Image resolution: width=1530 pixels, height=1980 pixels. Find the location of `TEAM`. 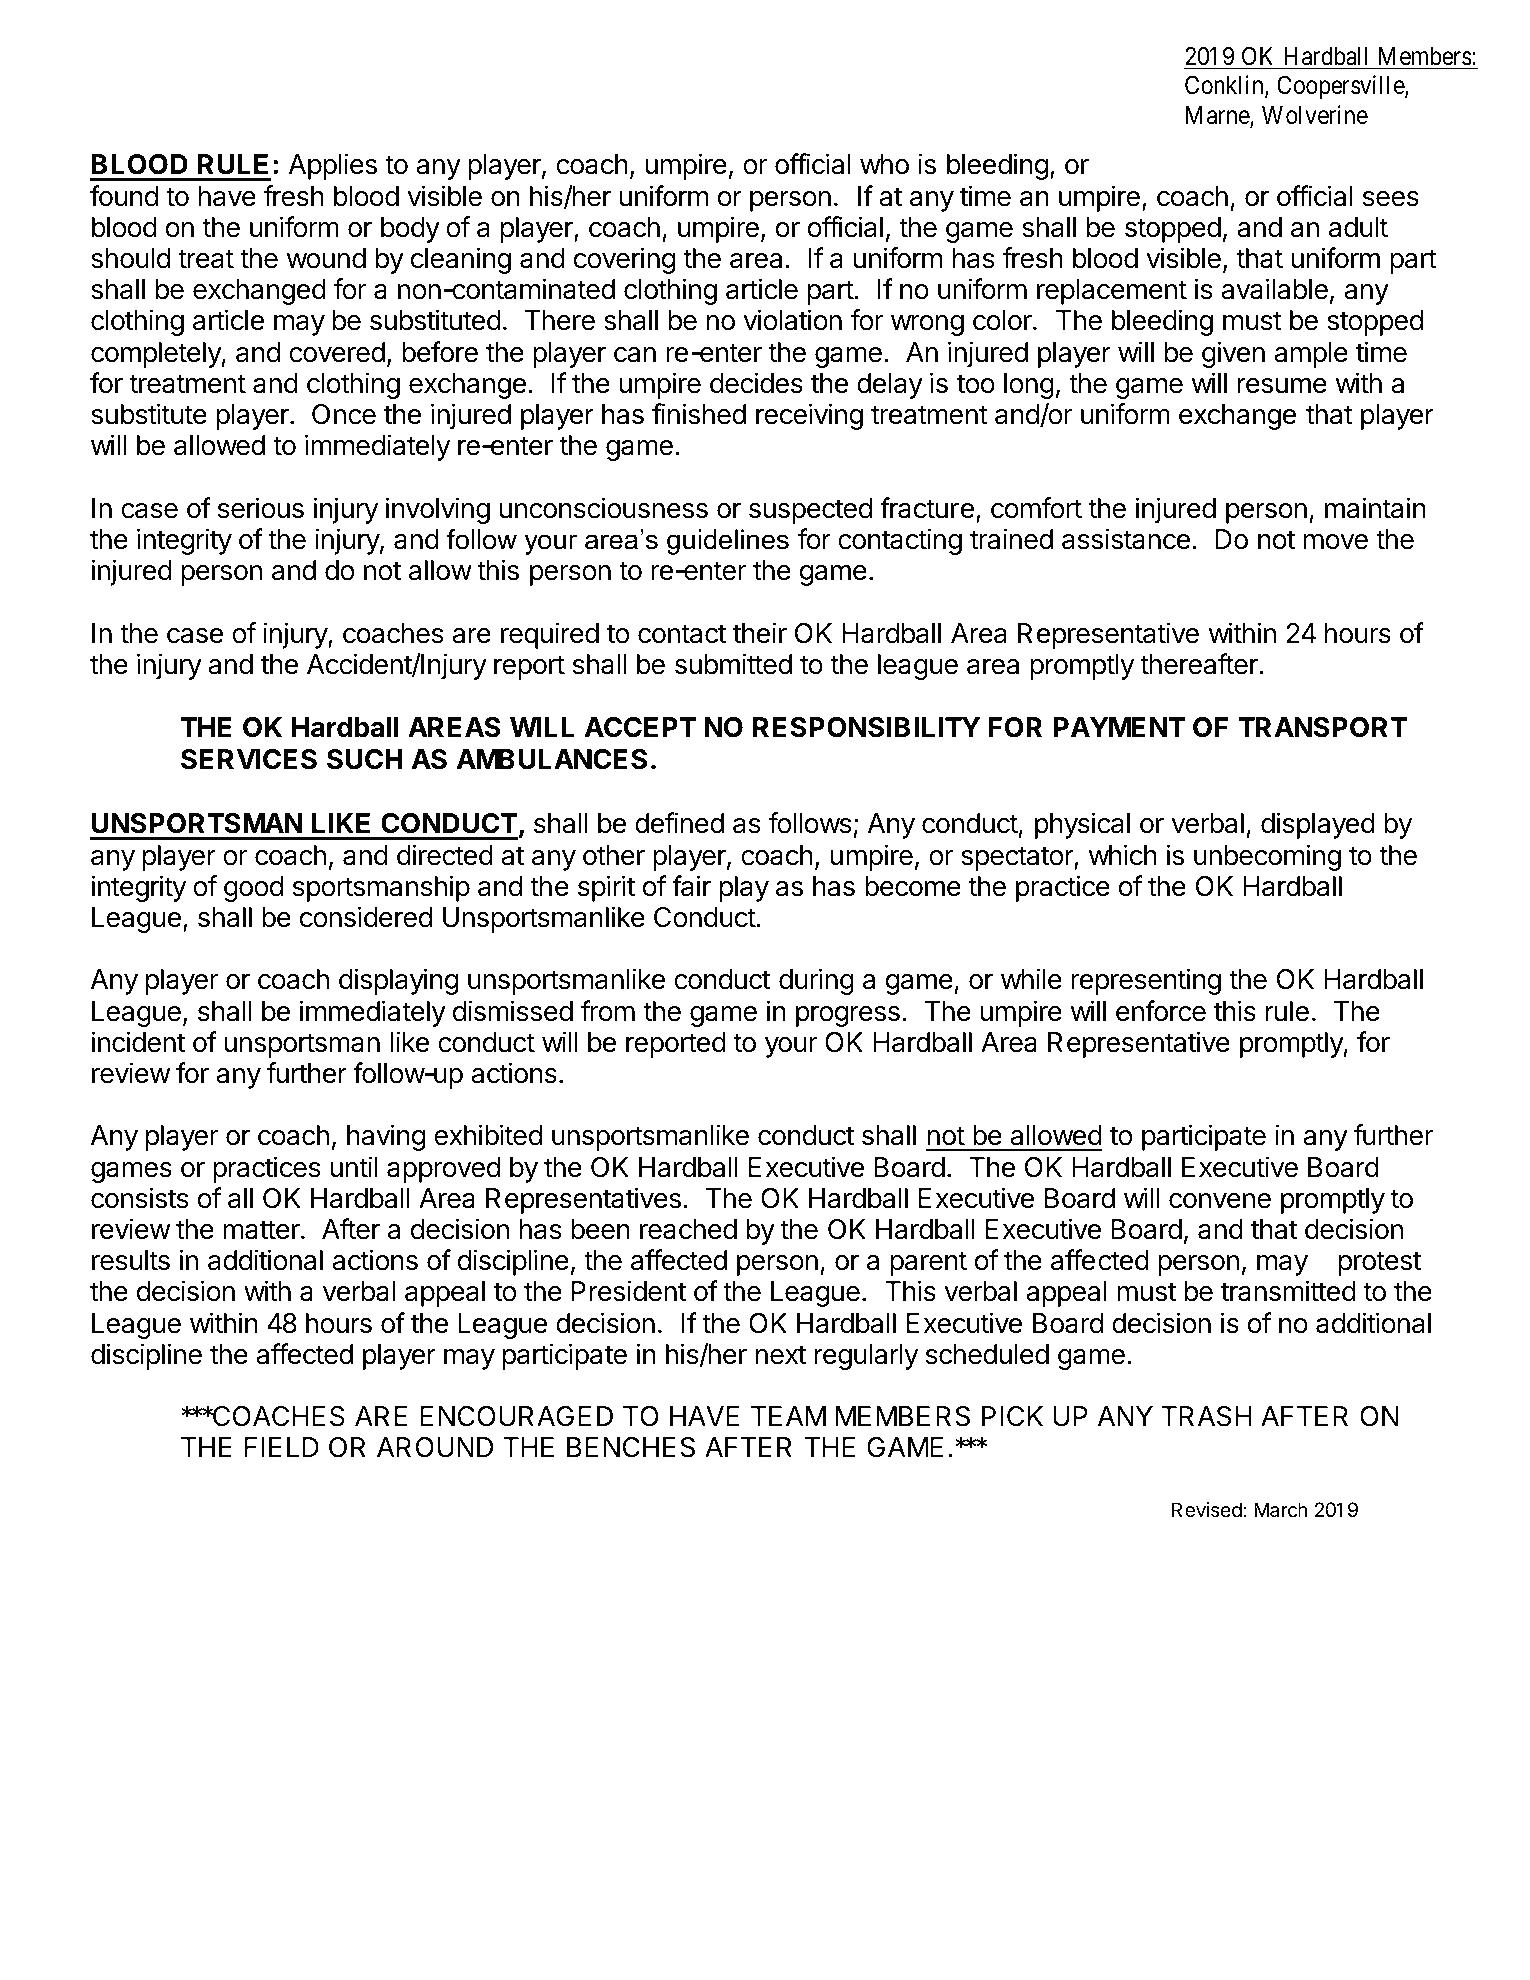

TEAM is located at coordinates (788, 1416).
